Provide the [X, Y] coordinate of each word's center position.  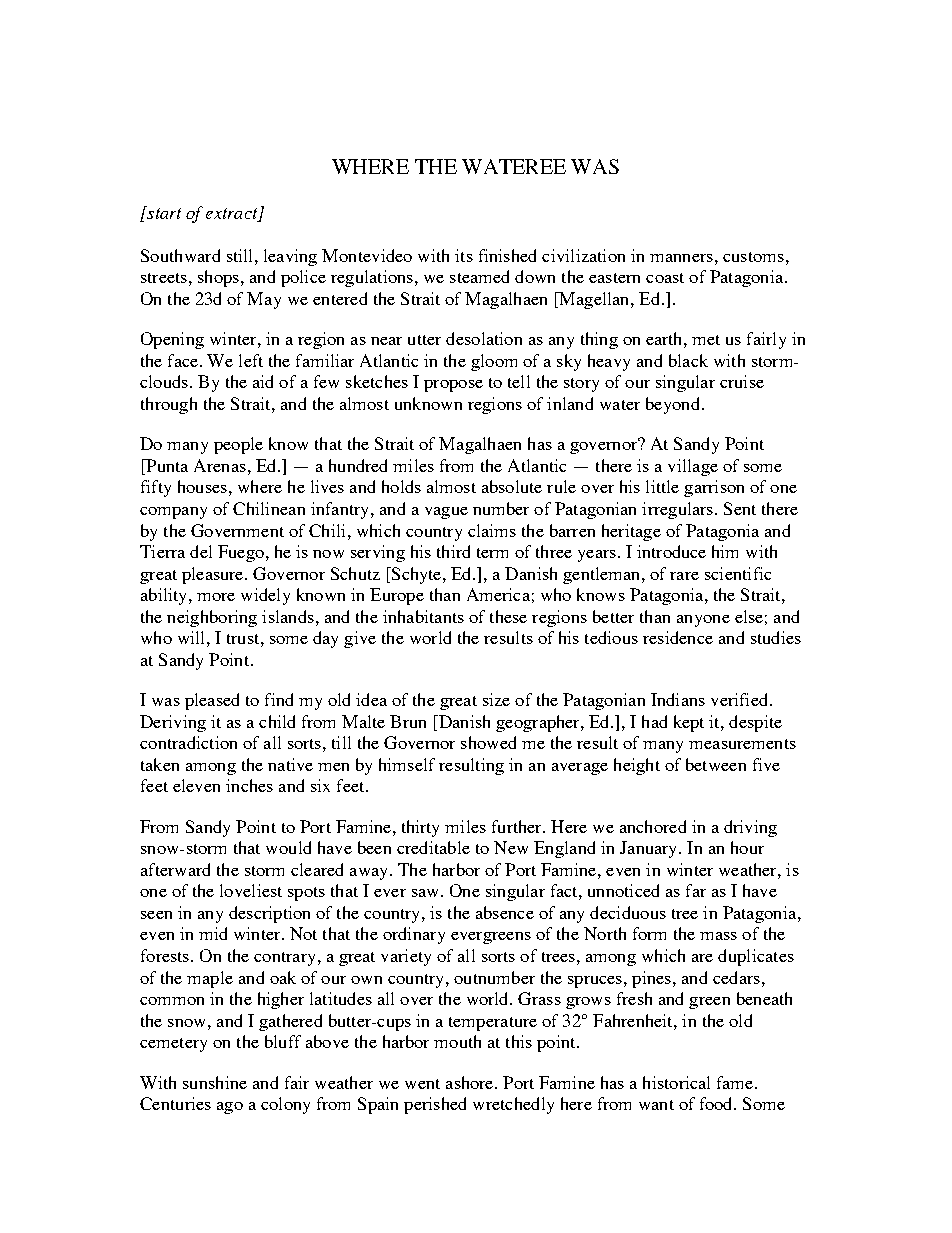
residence [678, 637]
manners [681, 258]
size [496, 699]
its [464, 255]
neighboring [212, 618]
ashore [471, 1082]
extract [233, 214]
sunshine [215, 1082]
